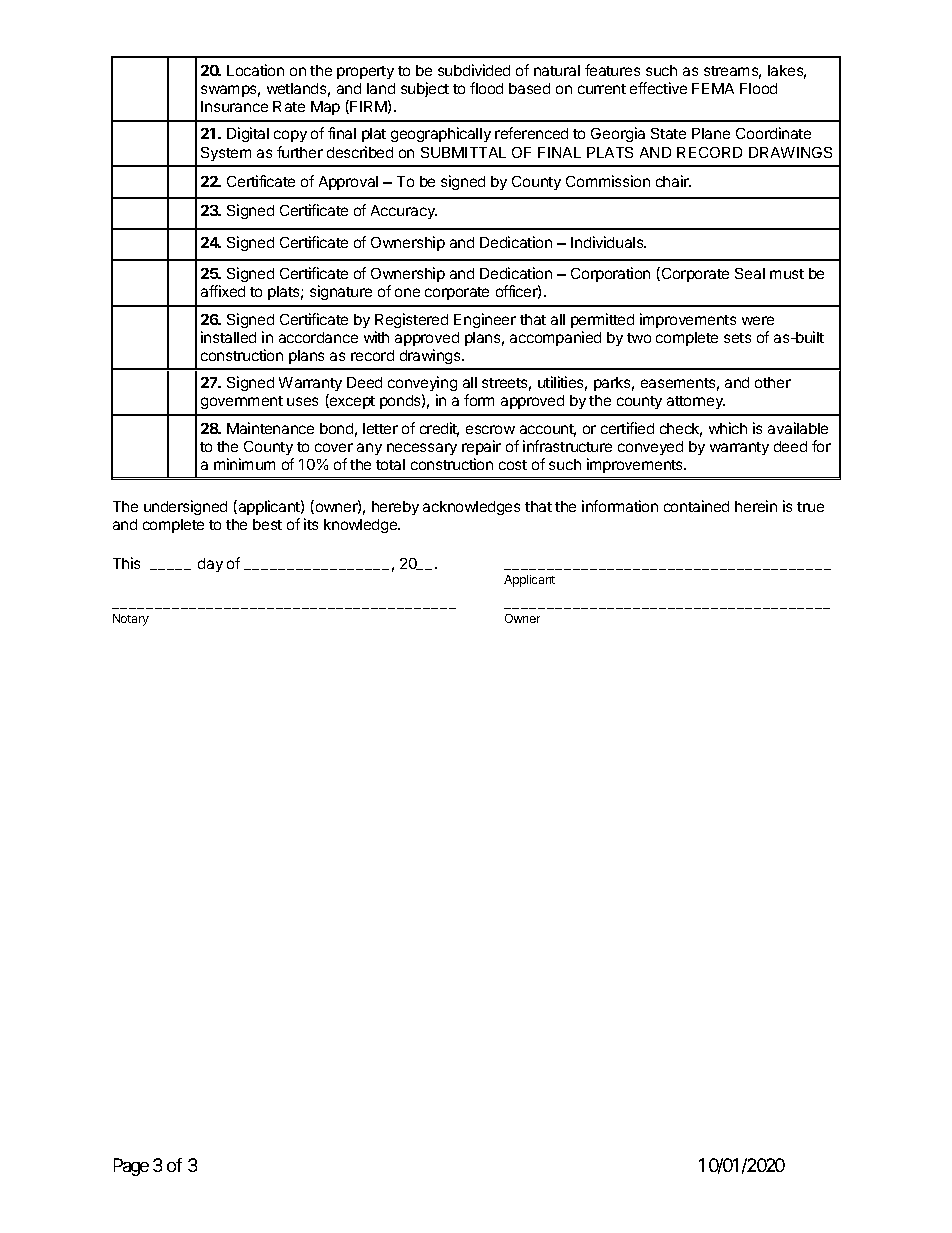  Describe the element at coordinates (474, 70) in the document. I see `subdivided` at that location.
